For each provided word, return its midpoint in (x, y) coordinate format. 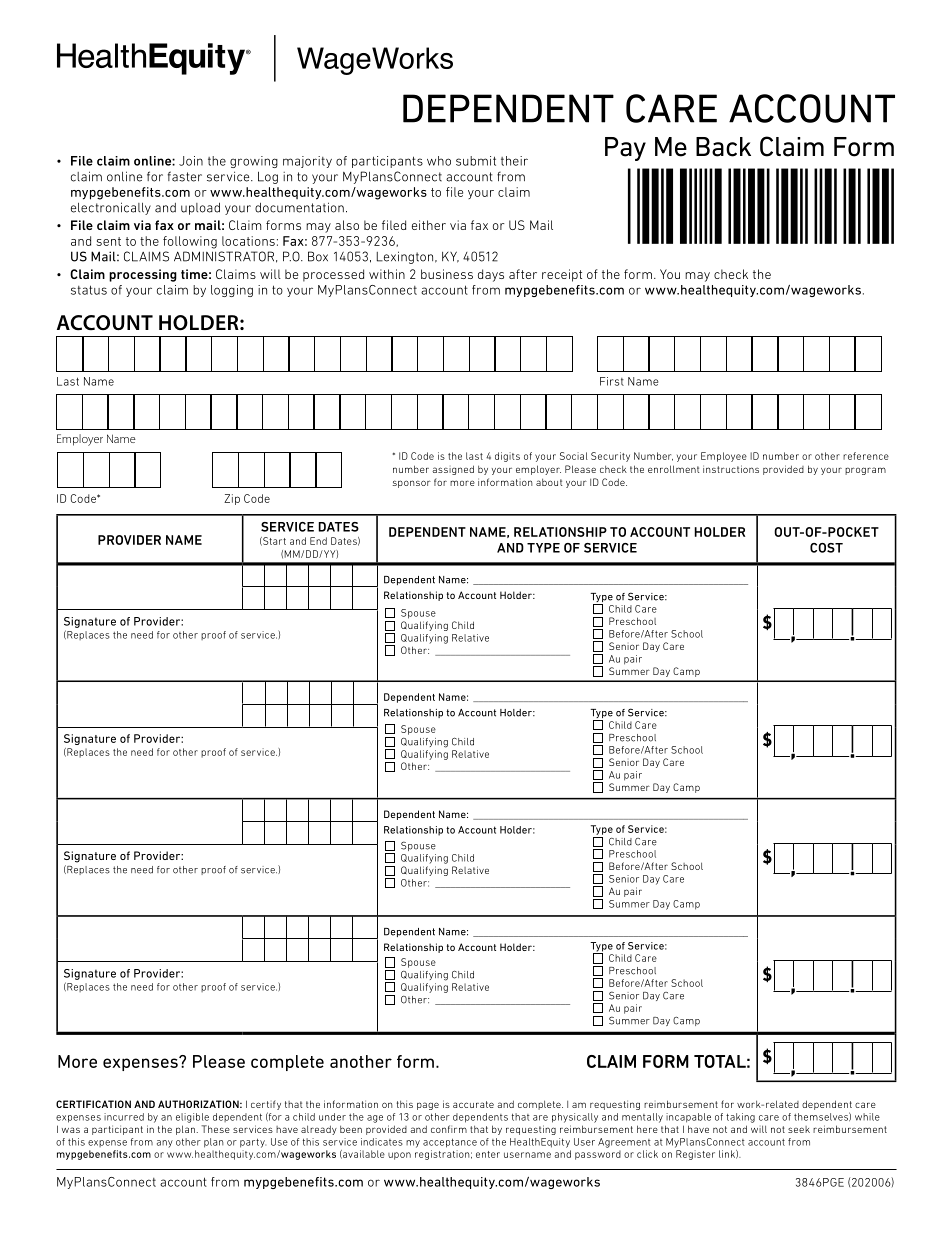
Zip (232, 499)
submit (476, 161)
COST (826, 548)
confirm (449, 1129)
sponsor (412, 484)
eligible (192, 1118)
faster (185, 176)
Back (723, 147)
